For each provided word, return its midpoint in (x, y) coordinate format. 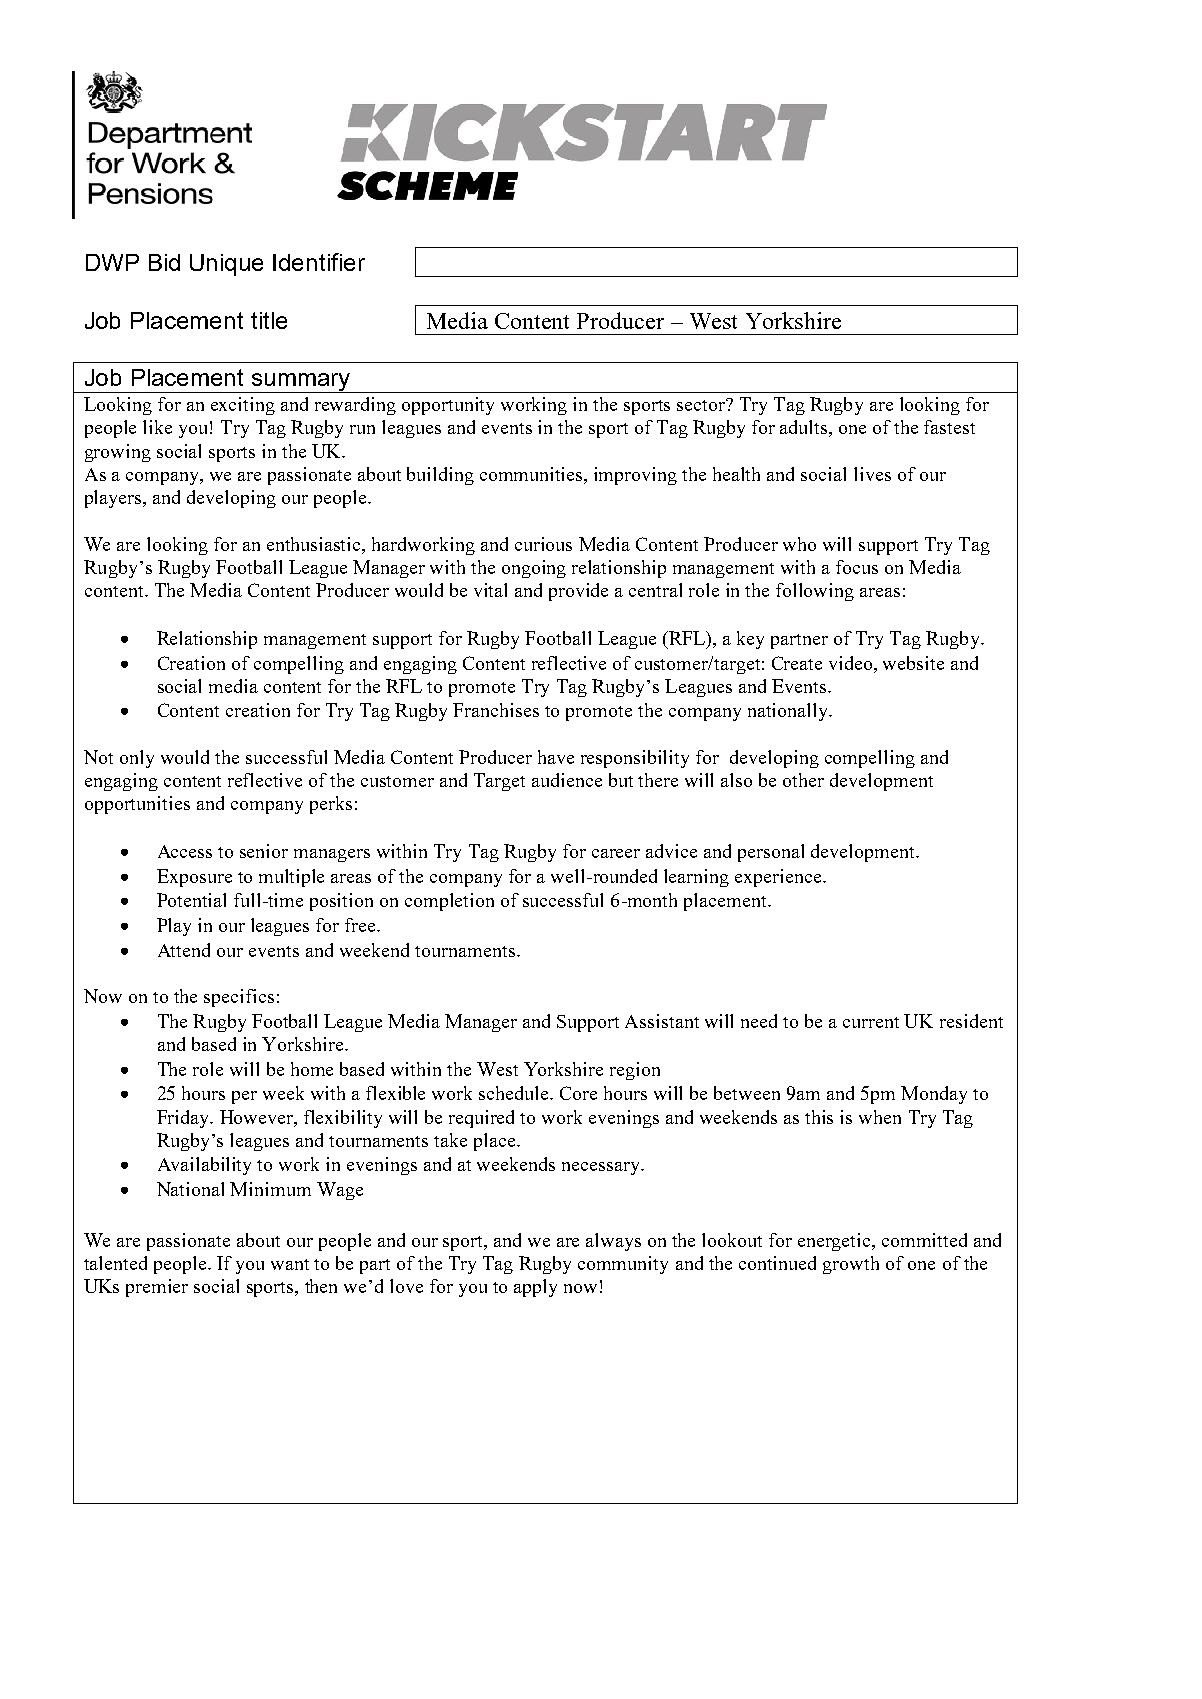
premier (157, 1288)
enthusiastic (315, 544)
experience (779, 878)
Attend (184, 950)
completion (449, 902)
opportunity (448, 406)
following (815, 592)
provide (578, 592)
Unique (226, 265)
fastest (949, 427)
